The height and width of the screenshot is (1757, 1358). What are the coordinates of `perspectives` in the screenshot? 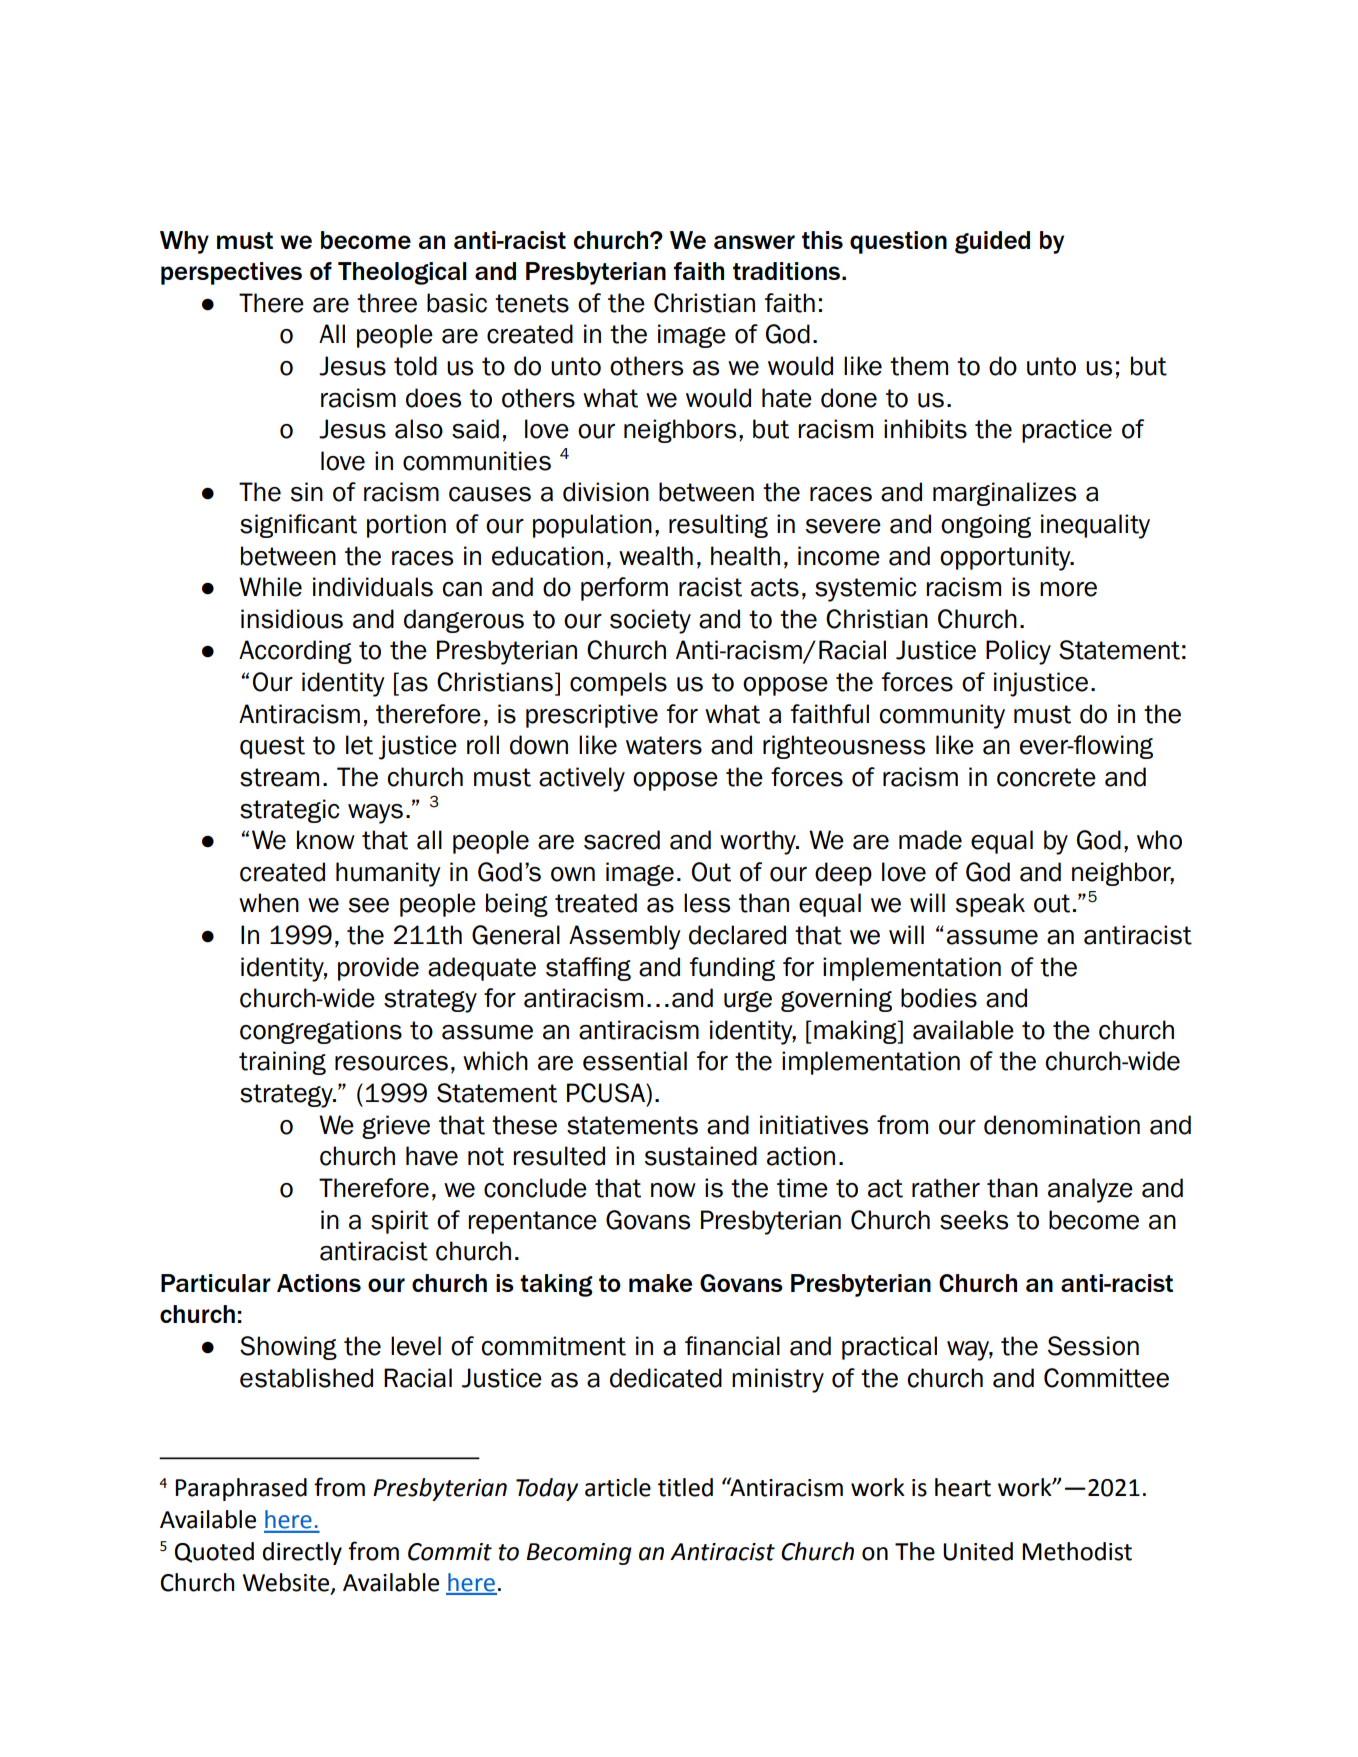 It's located at (231, 273).
